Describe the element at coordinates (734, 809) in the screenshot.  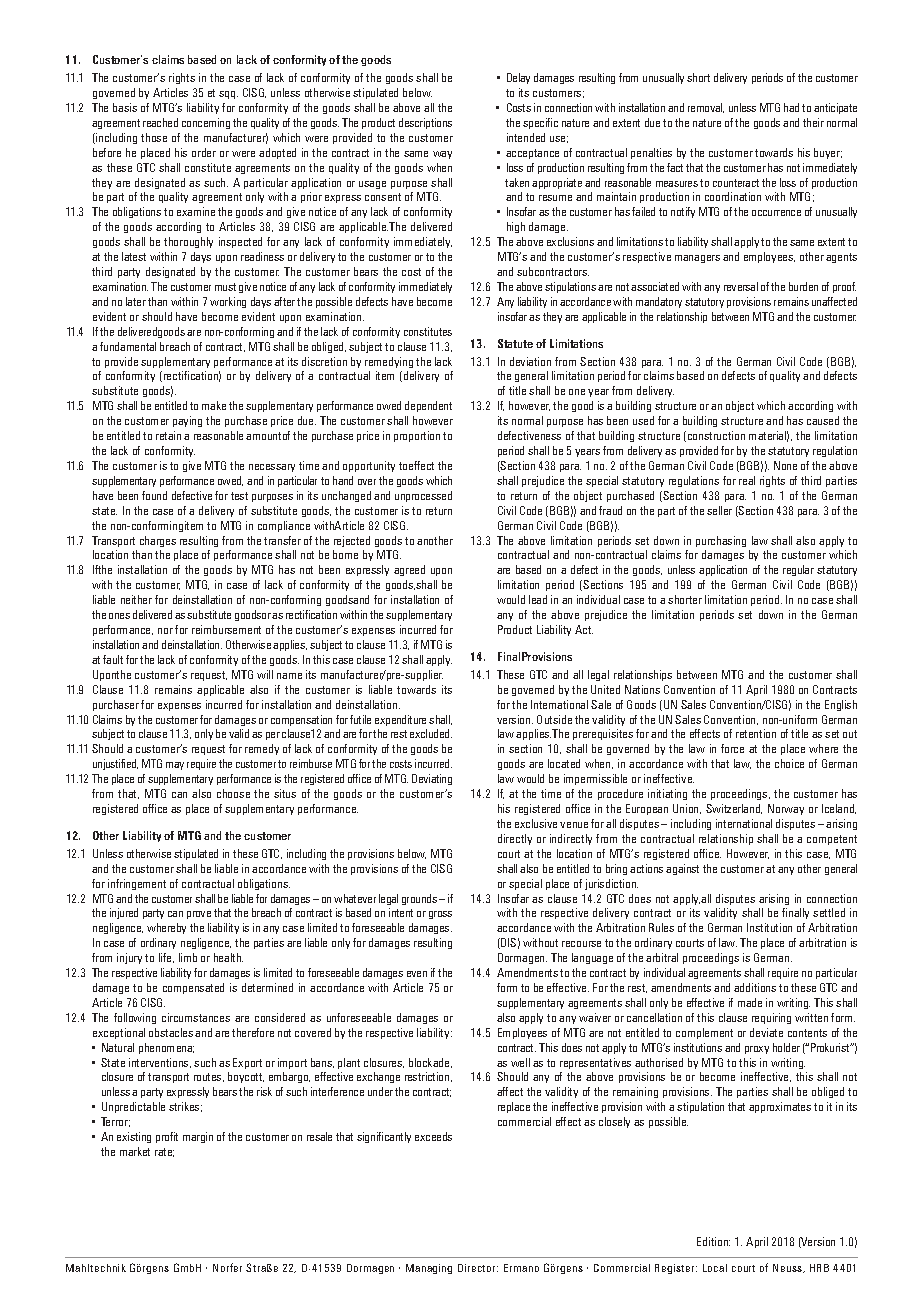
I see `Switzerland` at that location.
